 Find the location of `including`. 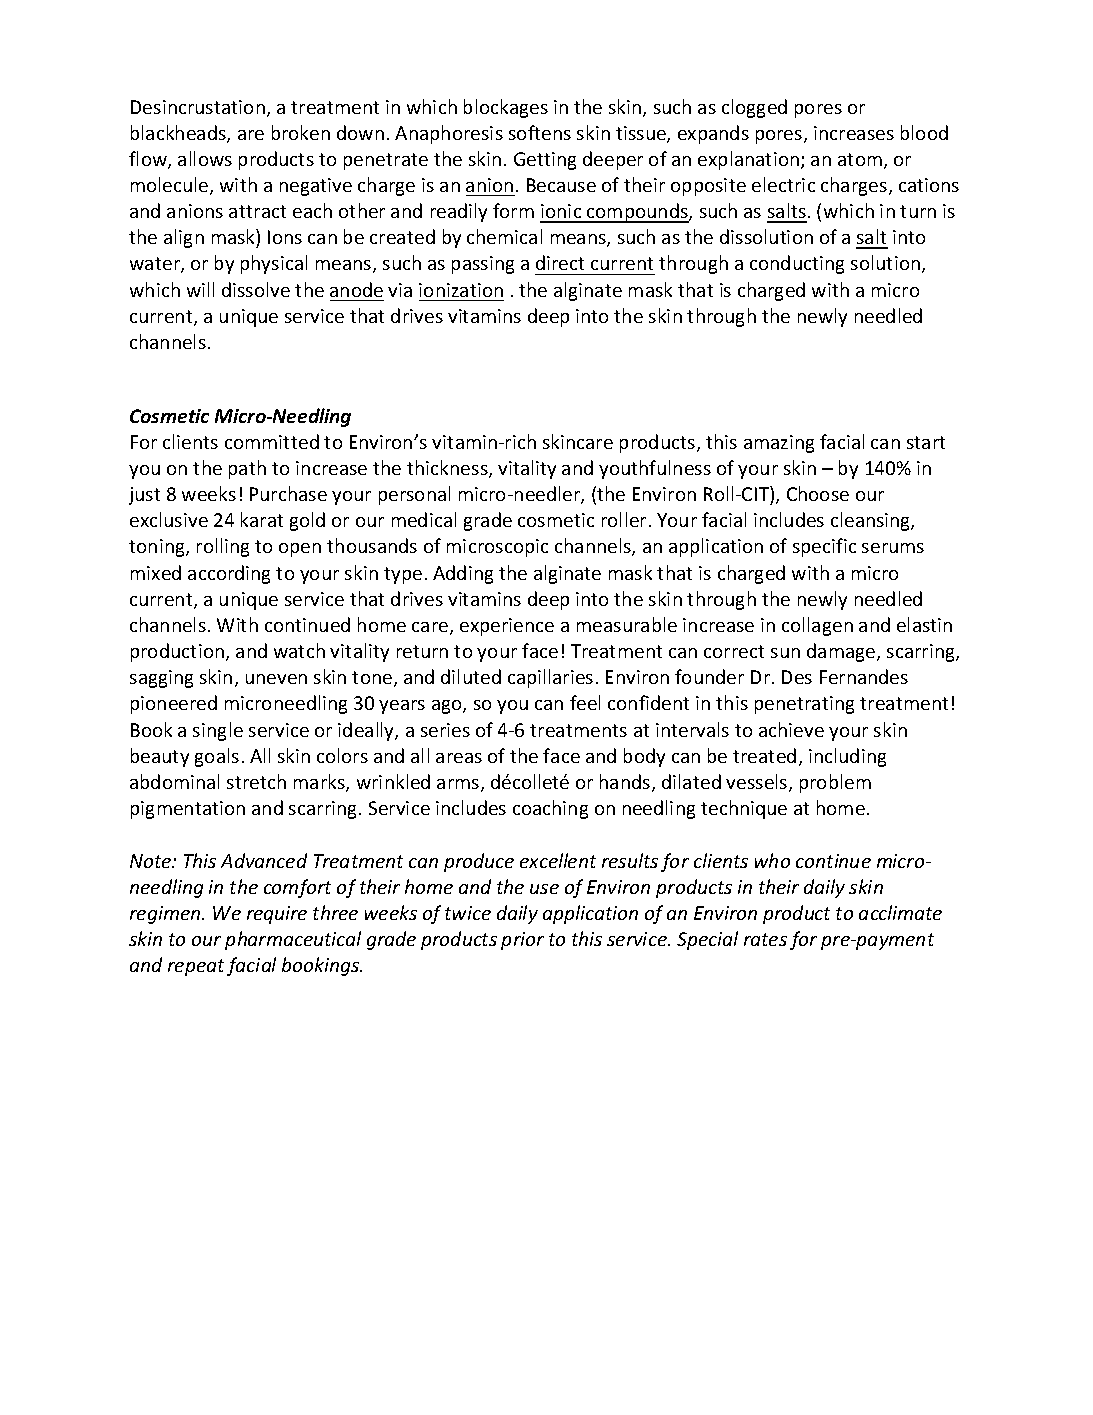

including is located at coordinates (847, 757).
